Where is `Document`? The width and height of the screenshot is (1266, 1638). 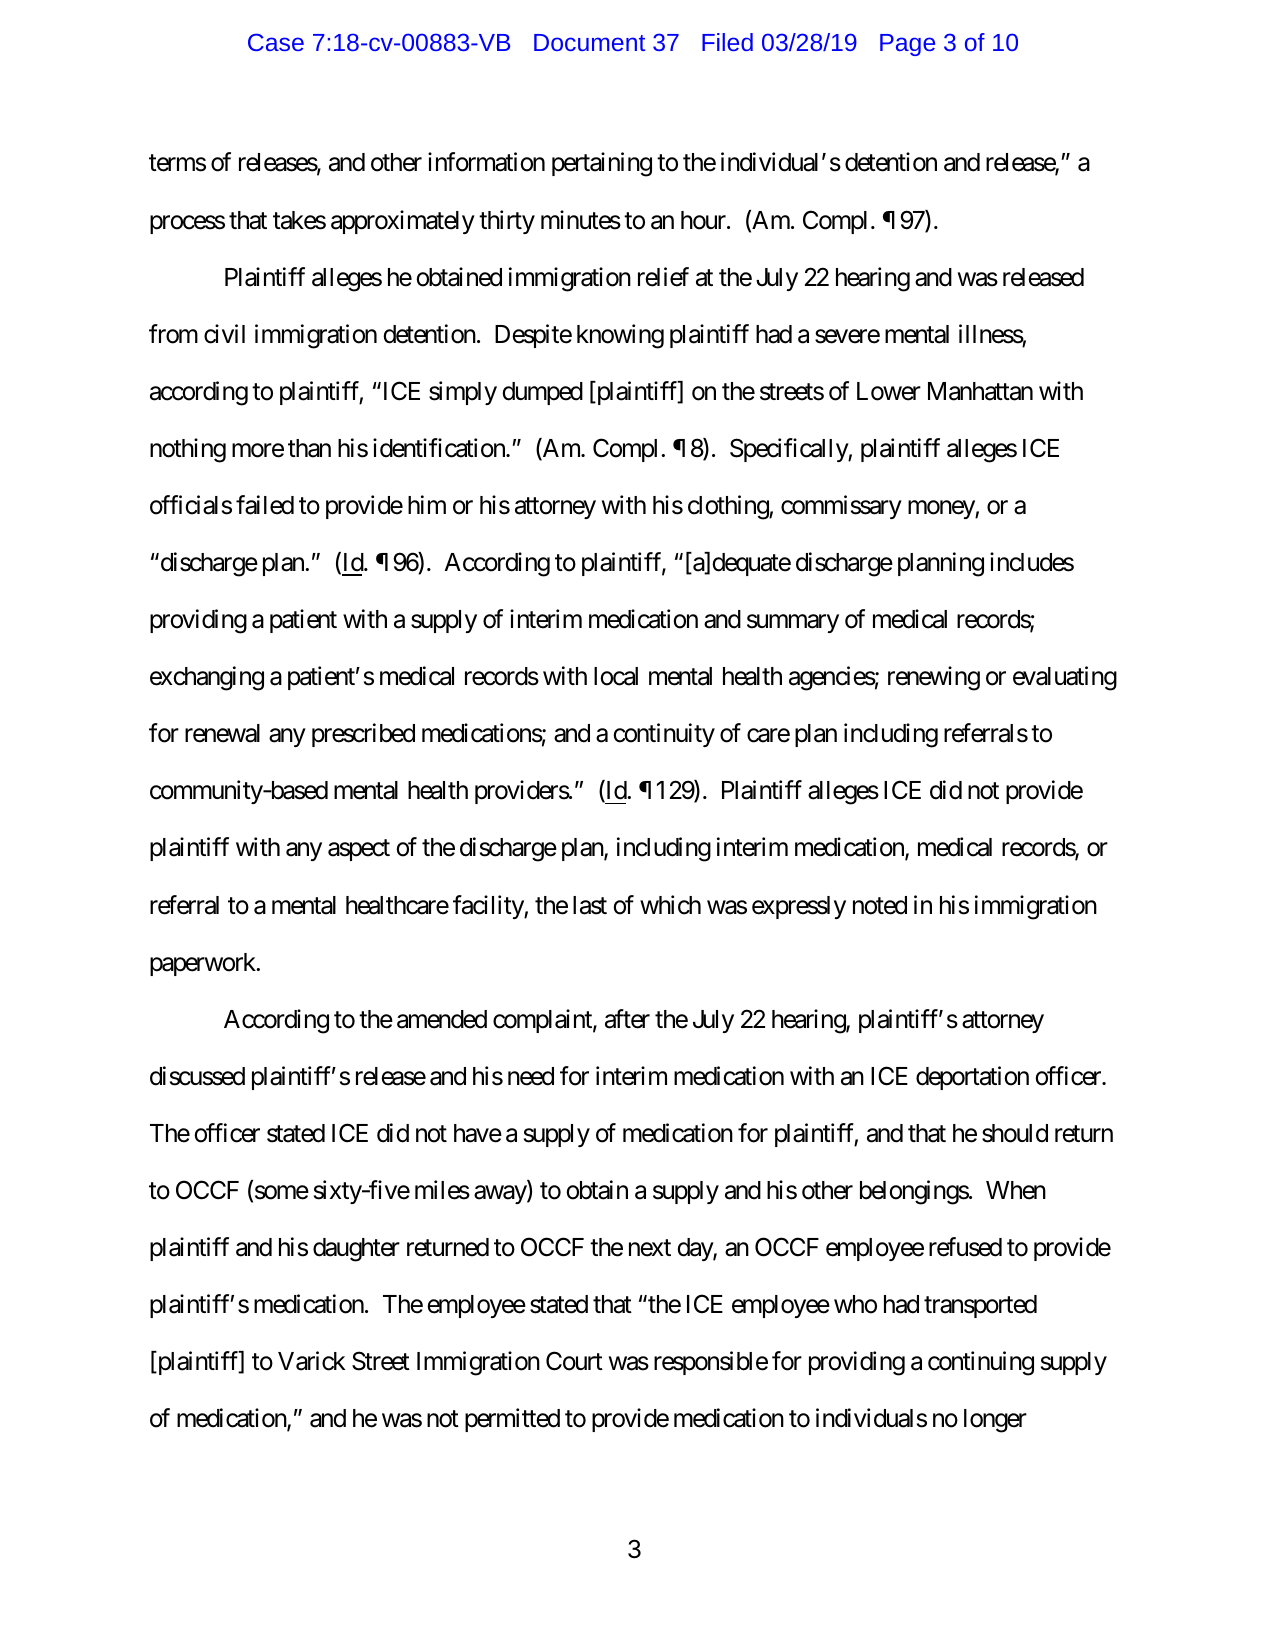
Document is located at coordinates (589, 42).
